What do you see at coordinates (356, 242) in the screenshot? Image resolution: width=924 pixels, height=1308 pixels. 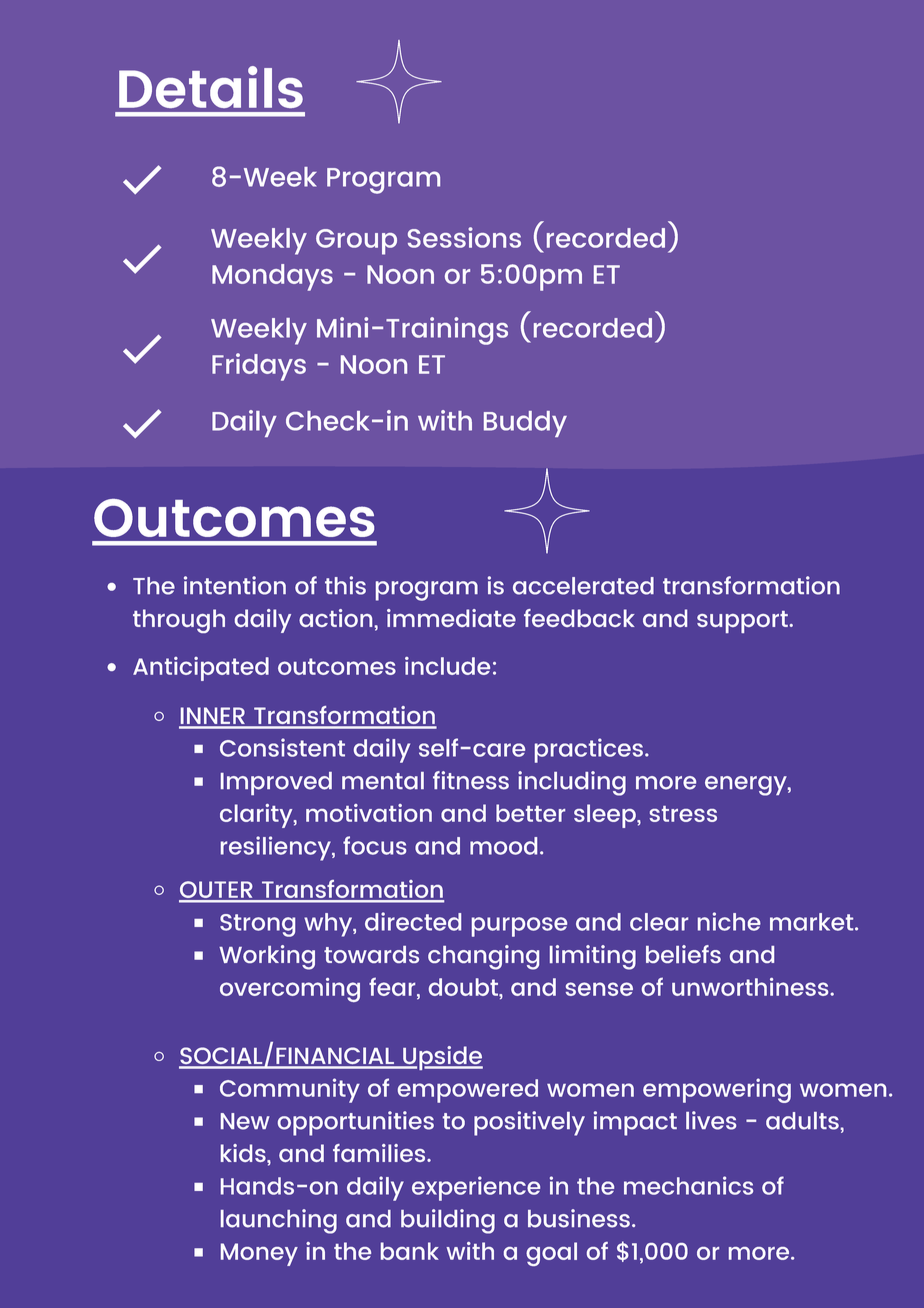 I see `Group` at bounding box center [356, 242].
